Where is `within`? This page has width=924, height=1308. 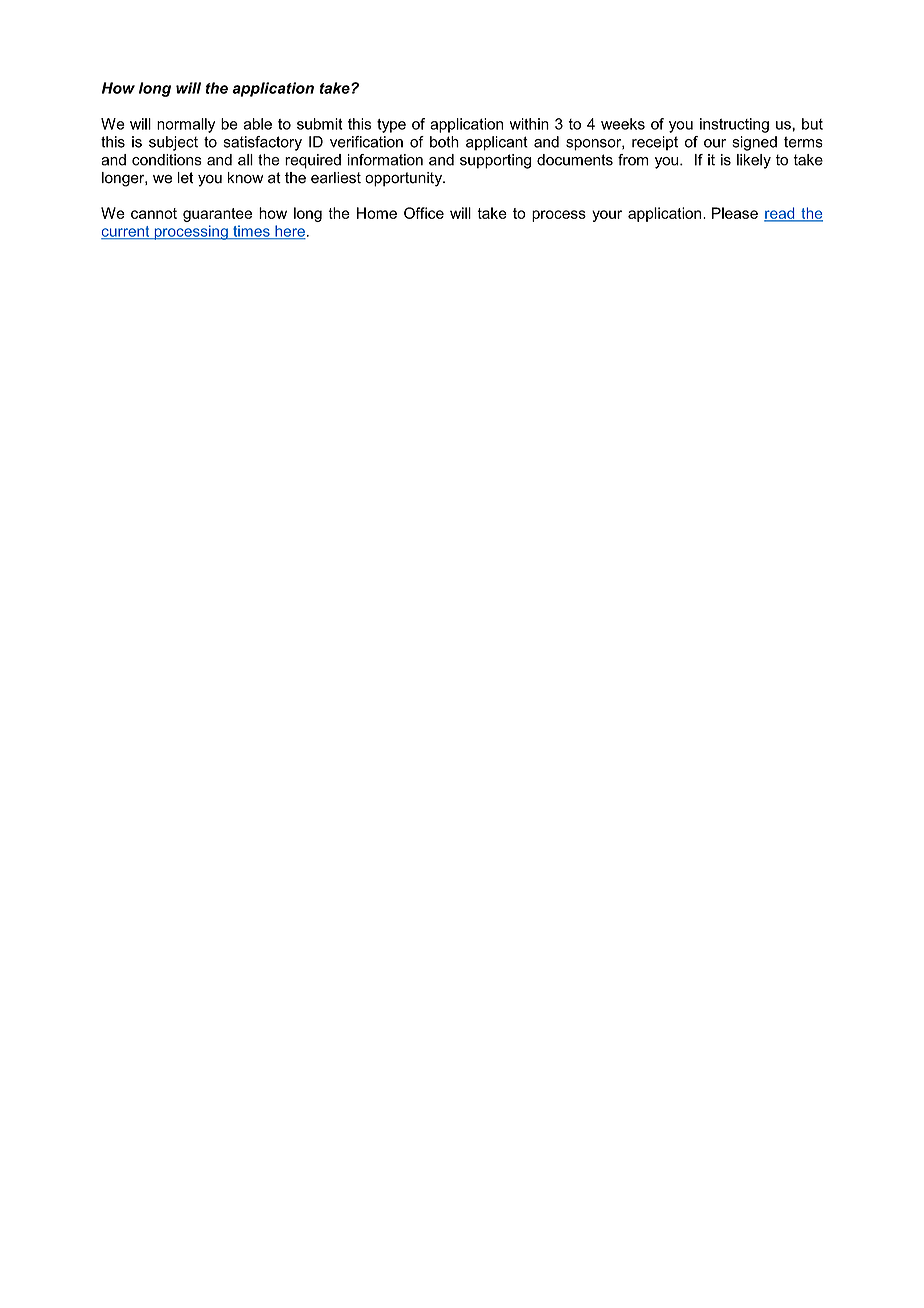
within is located at coordinates (529, 124).
